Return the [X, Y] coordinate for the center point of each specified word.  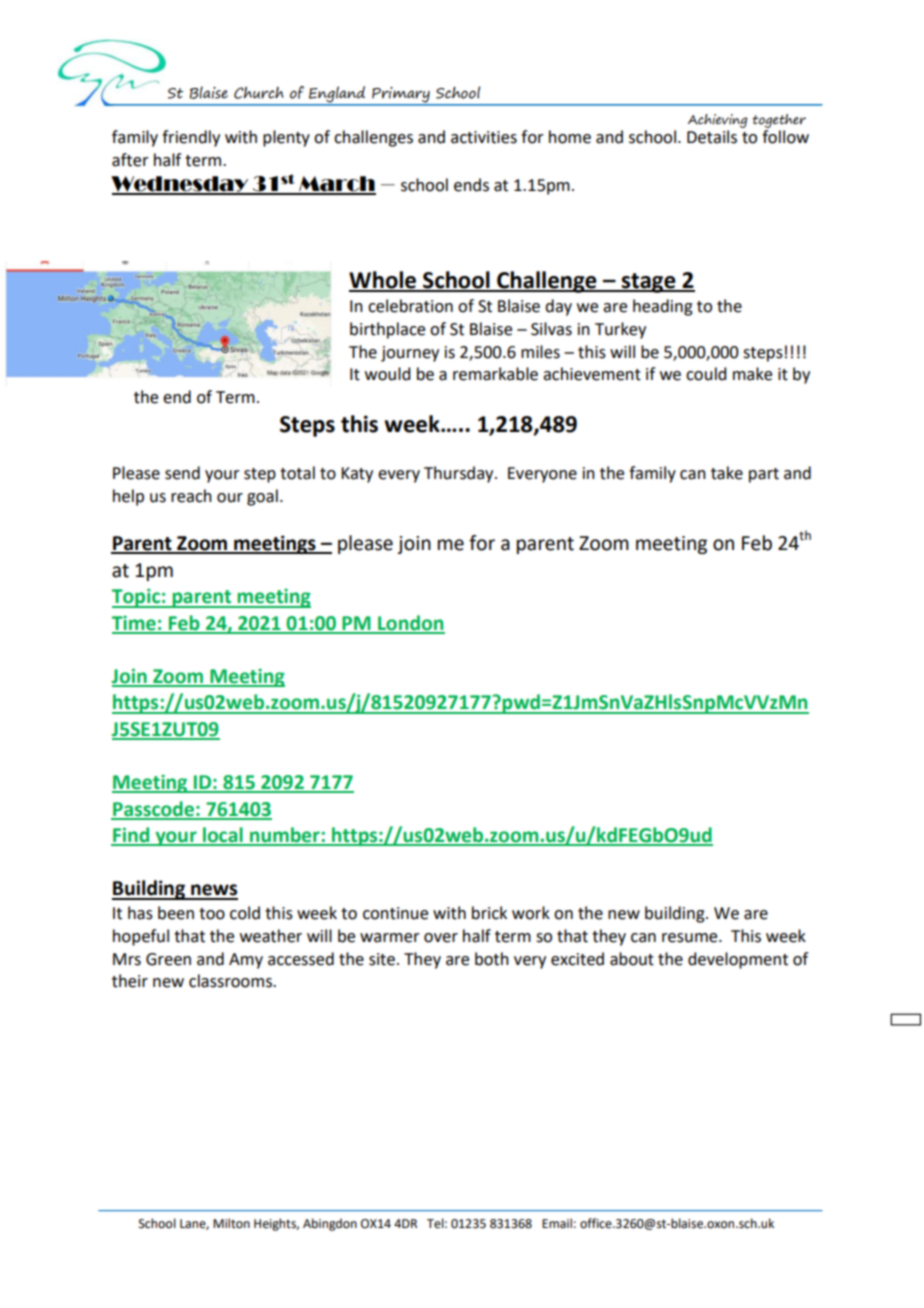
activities [484, 137]
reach [191, 496]
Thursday [460, 474]
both [492, 959]
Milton [231, 1223]
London [410, 624]
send [182, 473]
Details [712, 137]
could [706, 374]
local [223, 836]
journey [410, 354]
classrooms [231, 981]
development [738, 960]
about [632, 959]
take [727, 473]
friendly [191, 138]
